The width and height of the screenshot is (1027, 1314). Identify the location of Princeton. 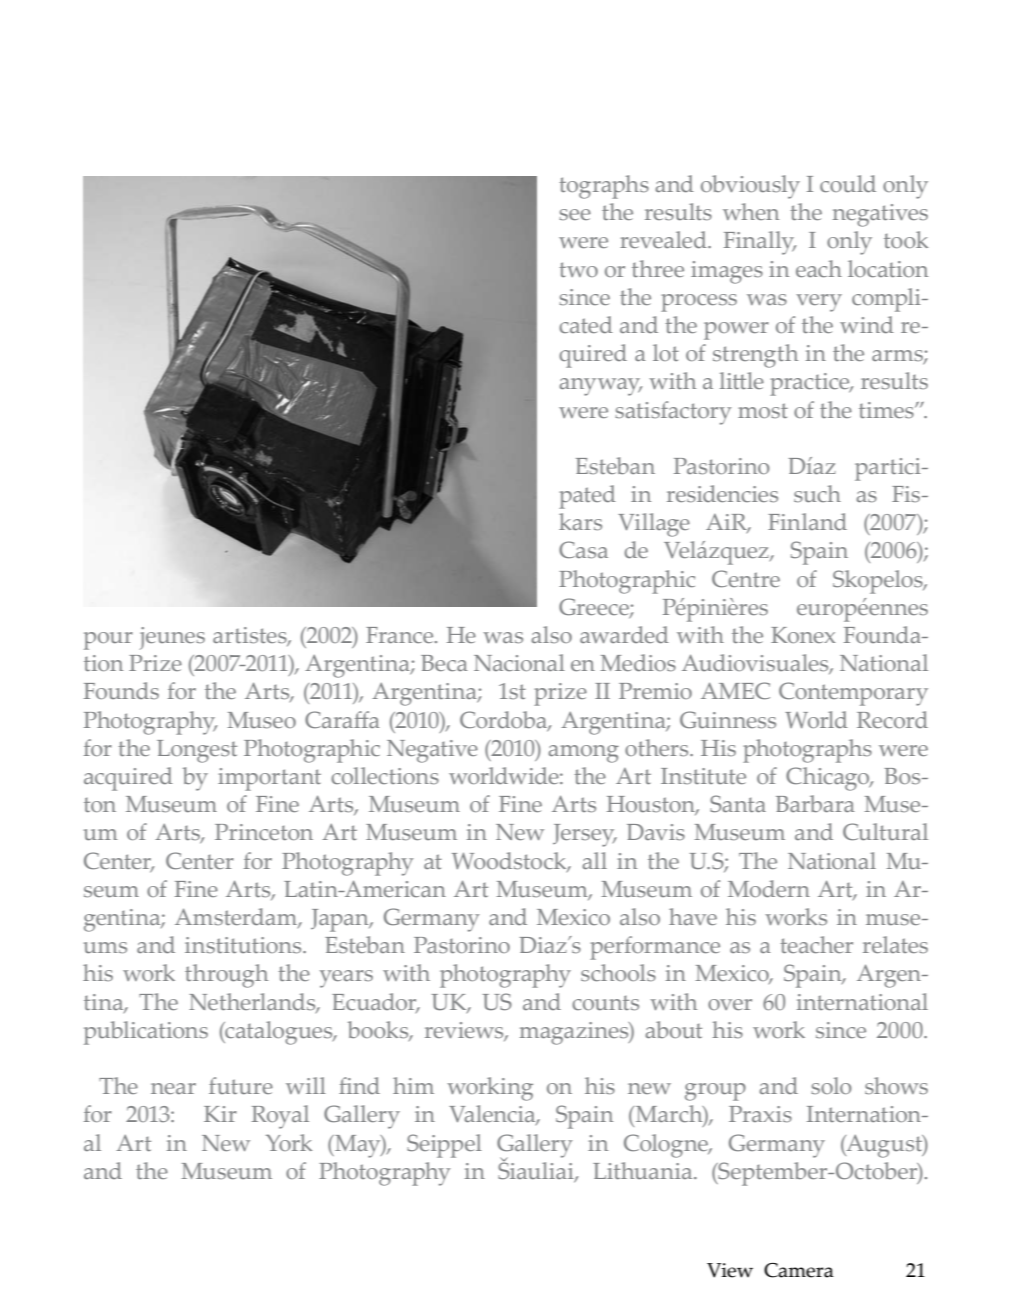
(264, 832).
